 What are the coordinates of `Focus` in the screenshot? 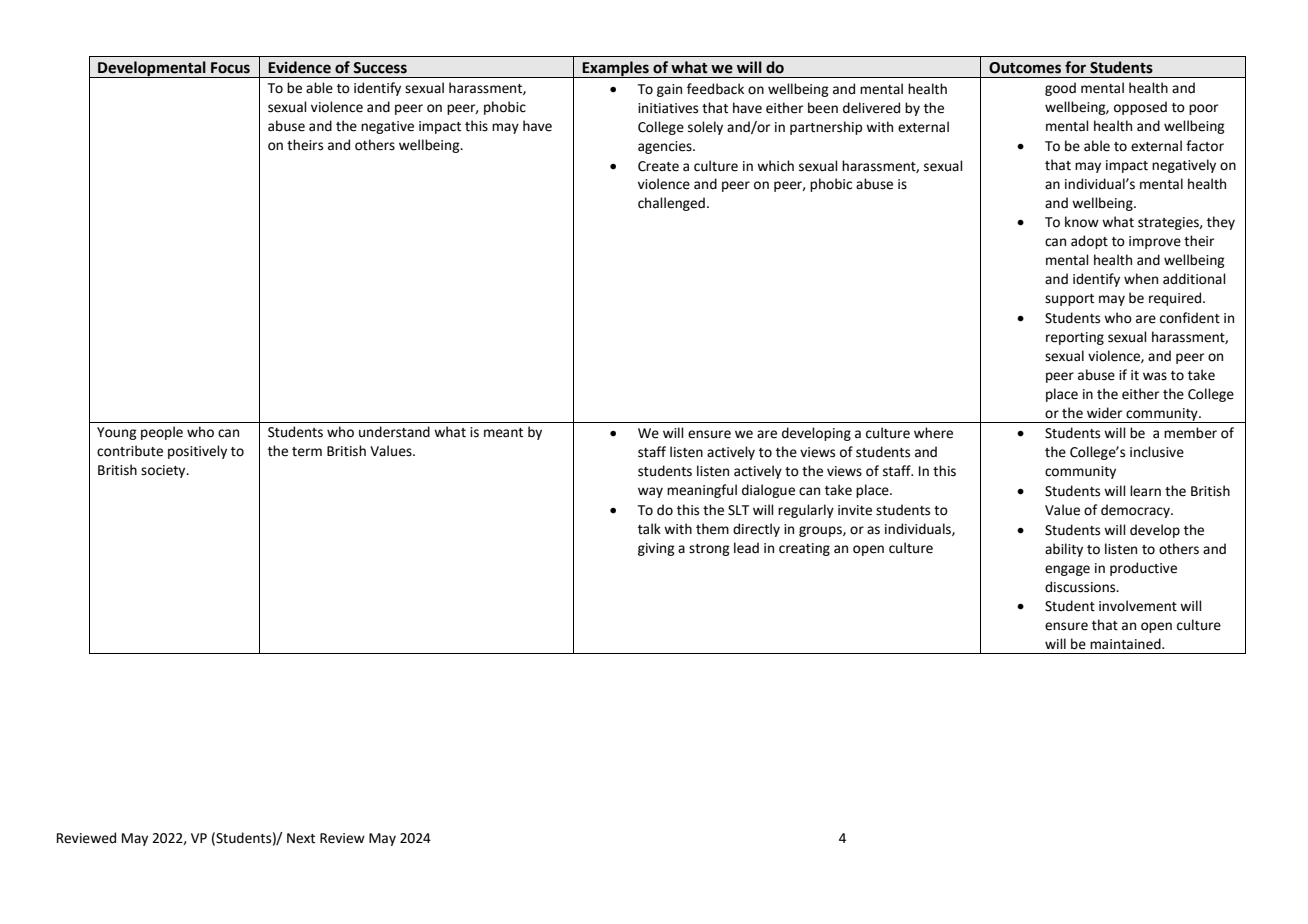 It's located at (230, 68).
